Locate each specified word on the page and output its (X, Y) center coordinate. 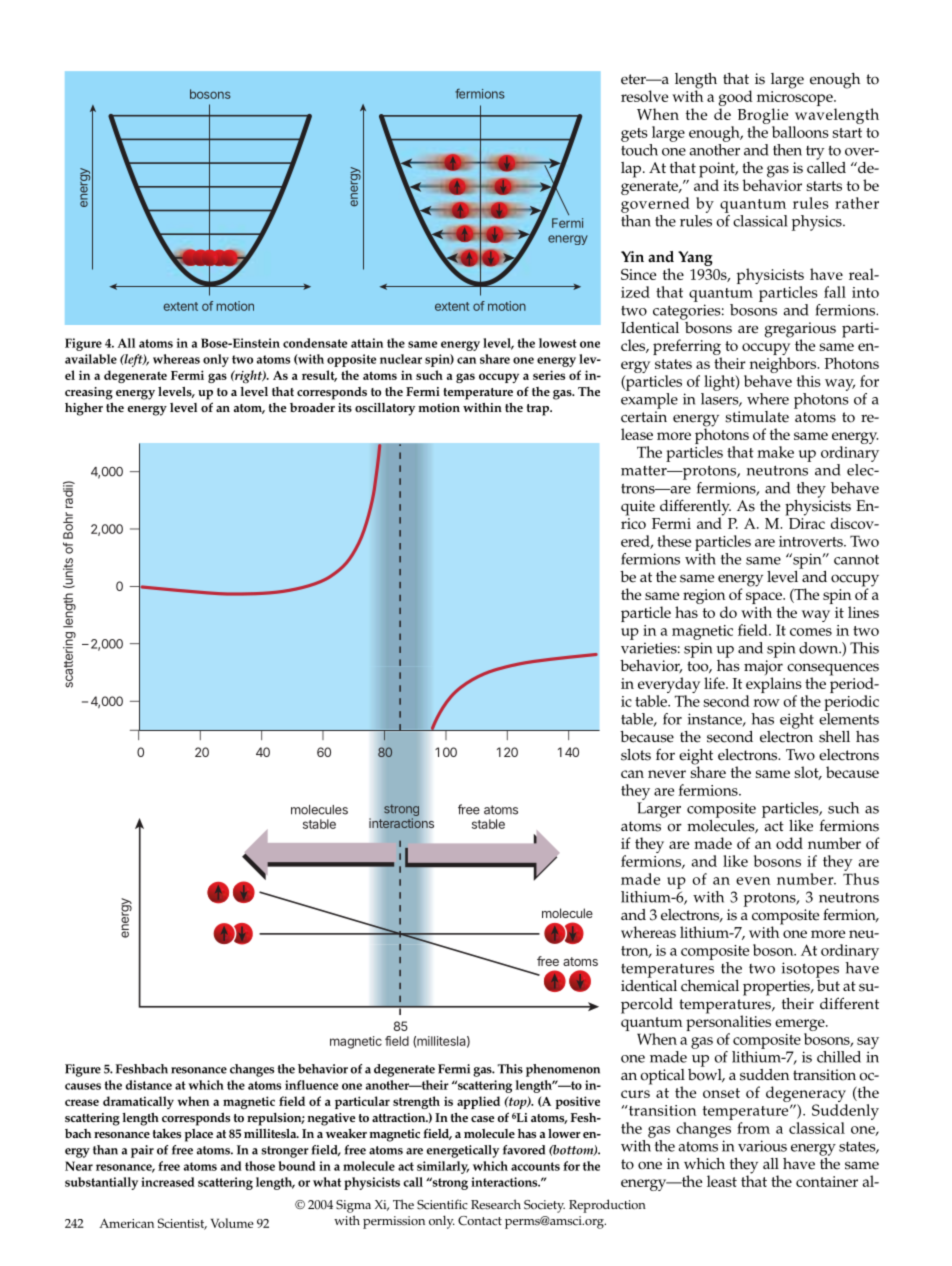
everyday (669, 686)
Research (496, 1204)
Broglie (763, 116)
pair (142, 1151)
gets (634, 135)
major (763, 669)
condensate (315, 343)
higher (84, 409)
